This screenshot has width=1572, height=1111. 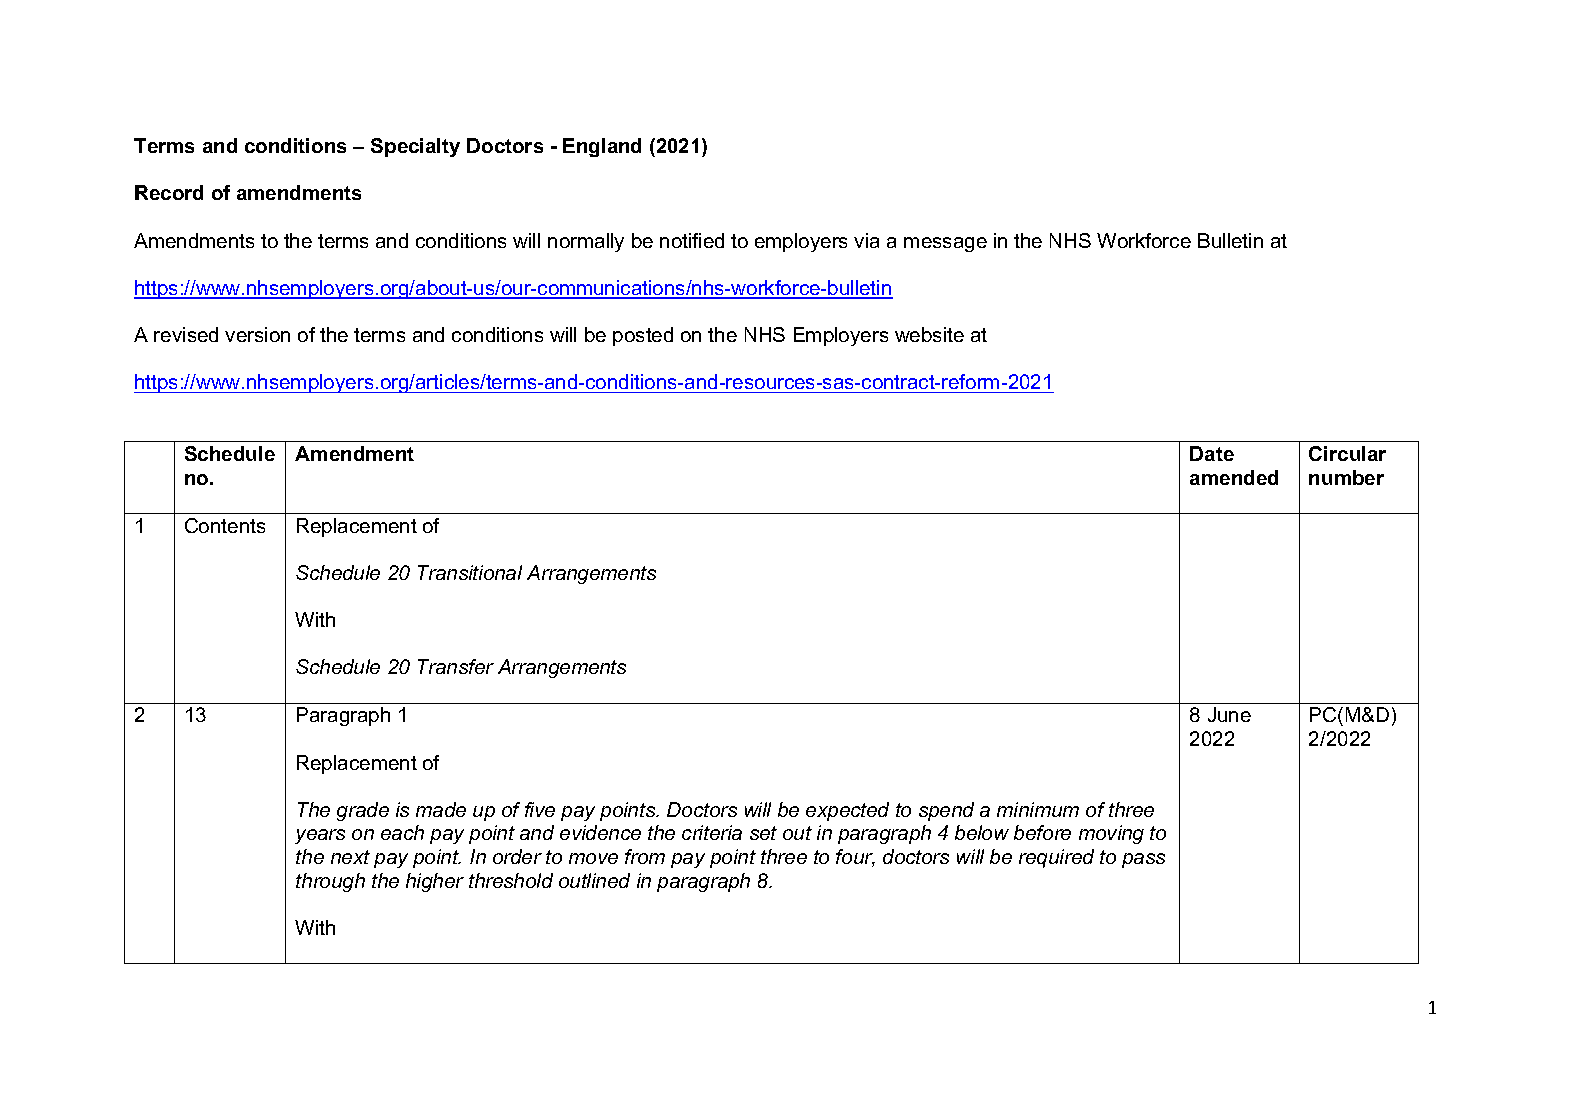 What do you see at coordinates (945, 244) in the screenshot?
I see `message` at bounding box center [945, 244].
